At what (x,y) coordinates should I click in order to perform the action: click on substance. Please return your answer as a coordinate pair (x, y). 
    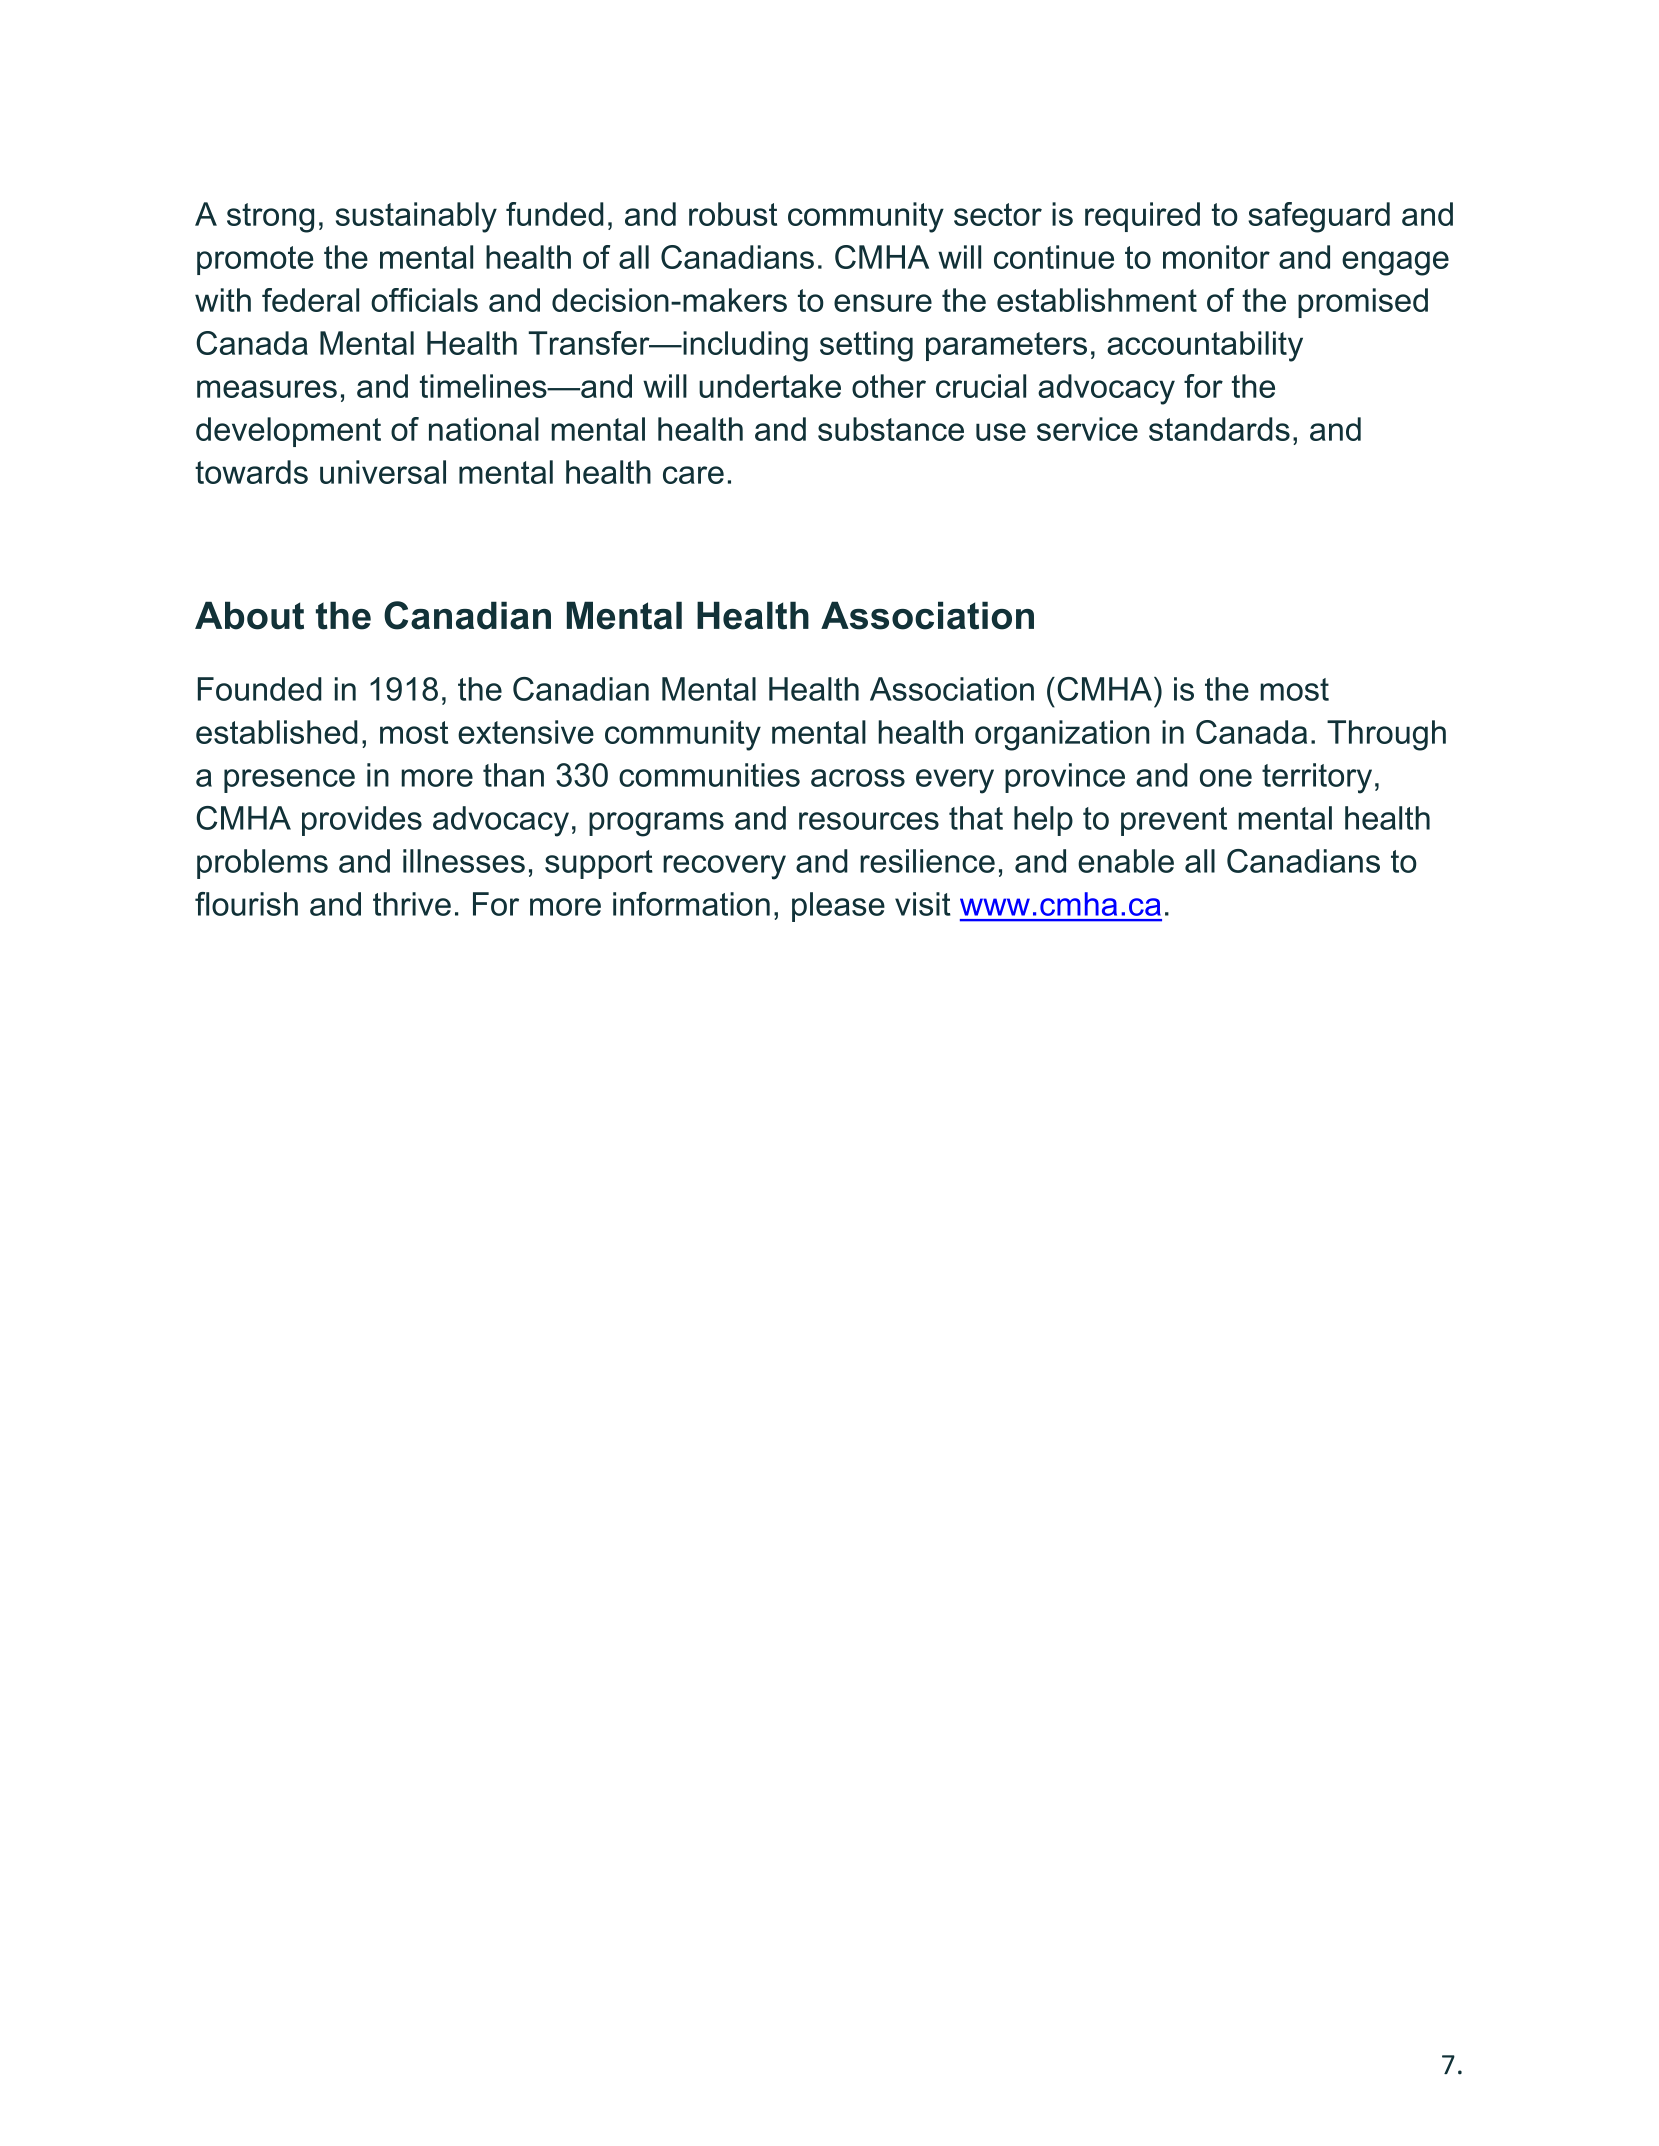
    Looking at the image, I should click on (891, 429).
